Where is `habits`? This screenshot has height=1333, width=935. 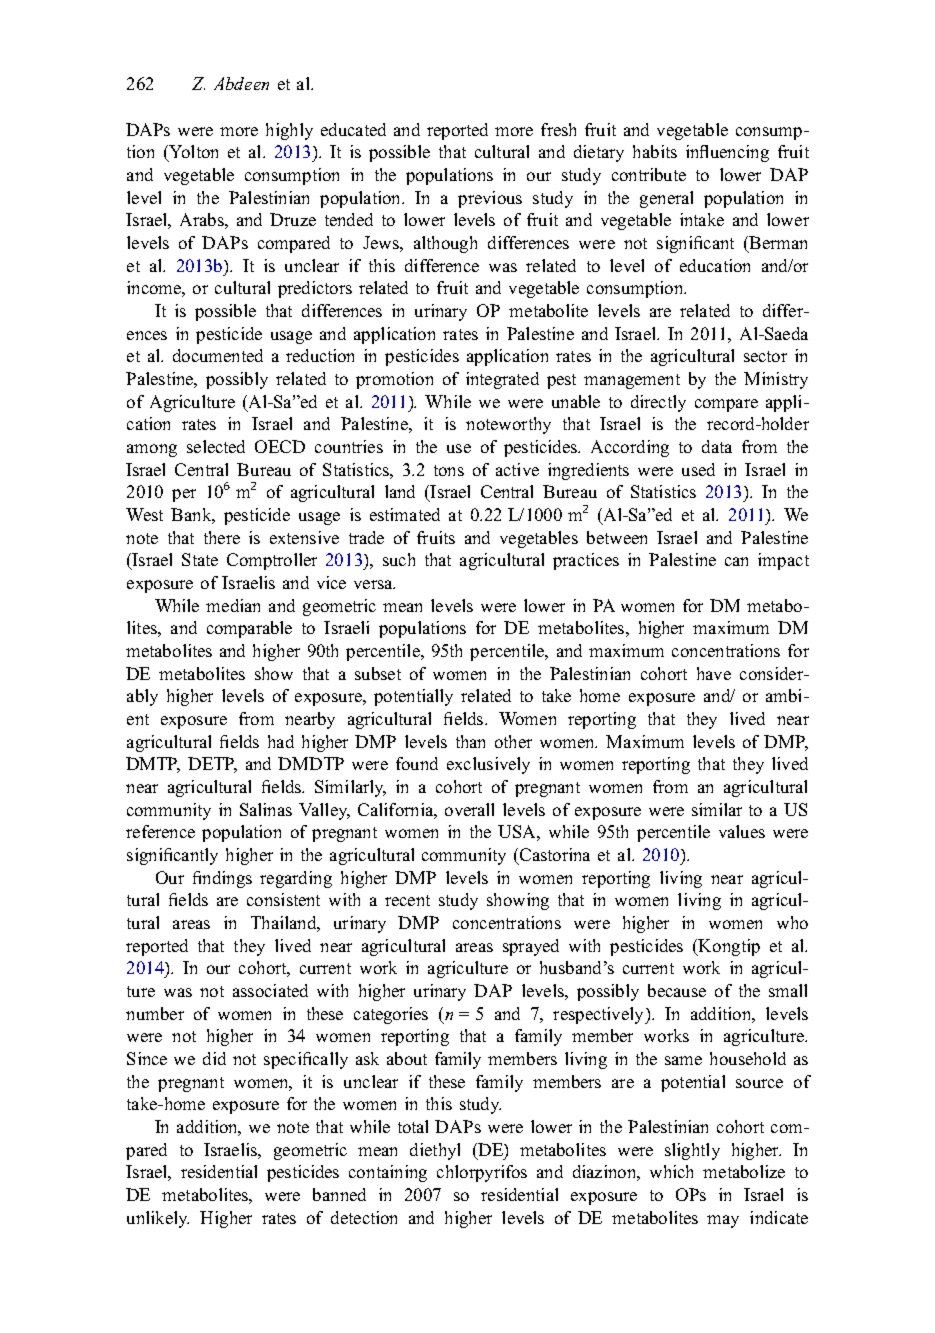
habits is located at coordinates (655, 151).
